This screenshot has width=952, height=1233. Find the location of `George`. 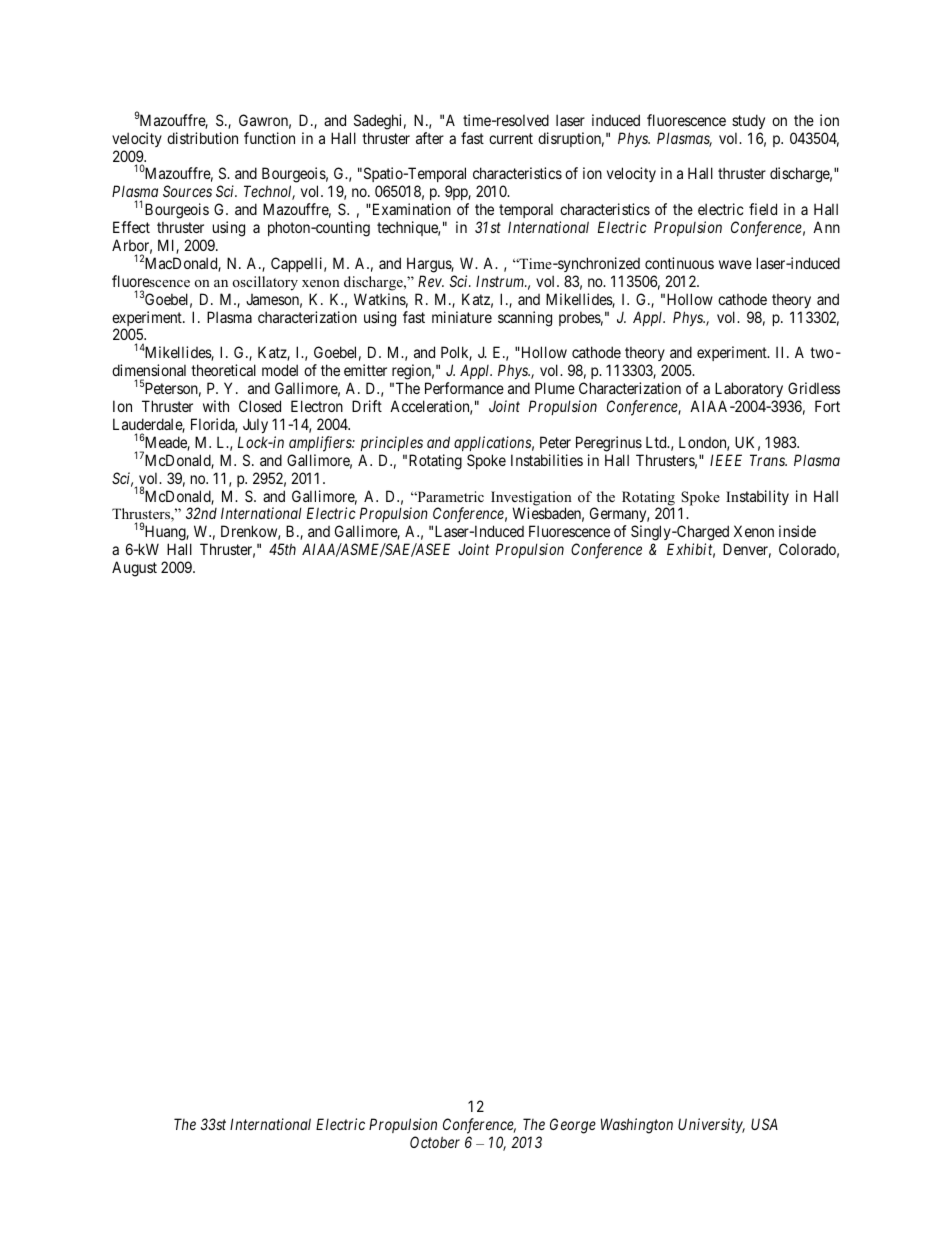

George is located at coordinates (573, 1126).
